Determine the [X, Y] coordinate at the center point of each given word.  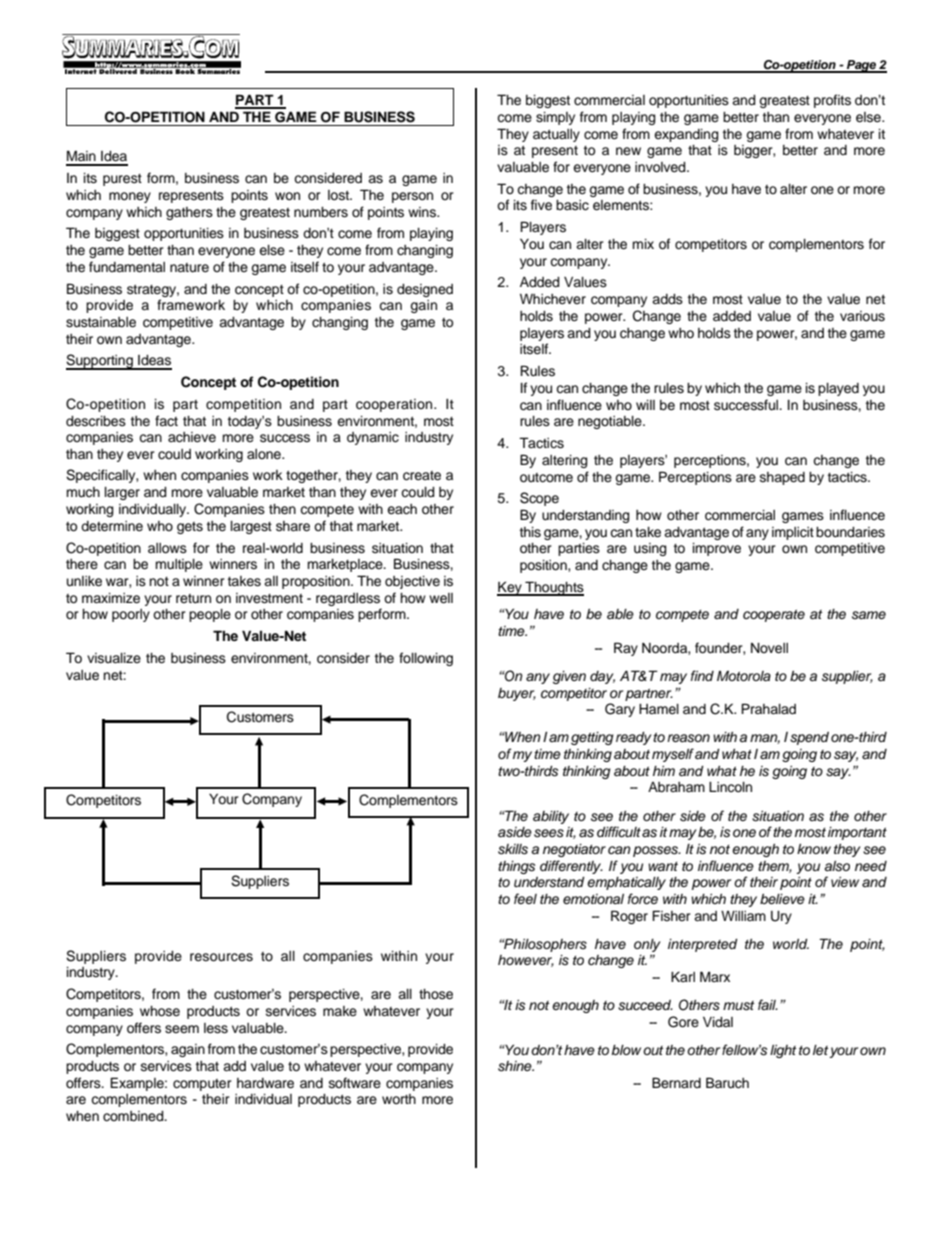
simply [555, 118]
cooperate [774, 616]
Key [510, 588]
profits [832, 101]
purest [122, 180]
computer [202, 1085]
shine [516, 1066]
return [193, 599]
